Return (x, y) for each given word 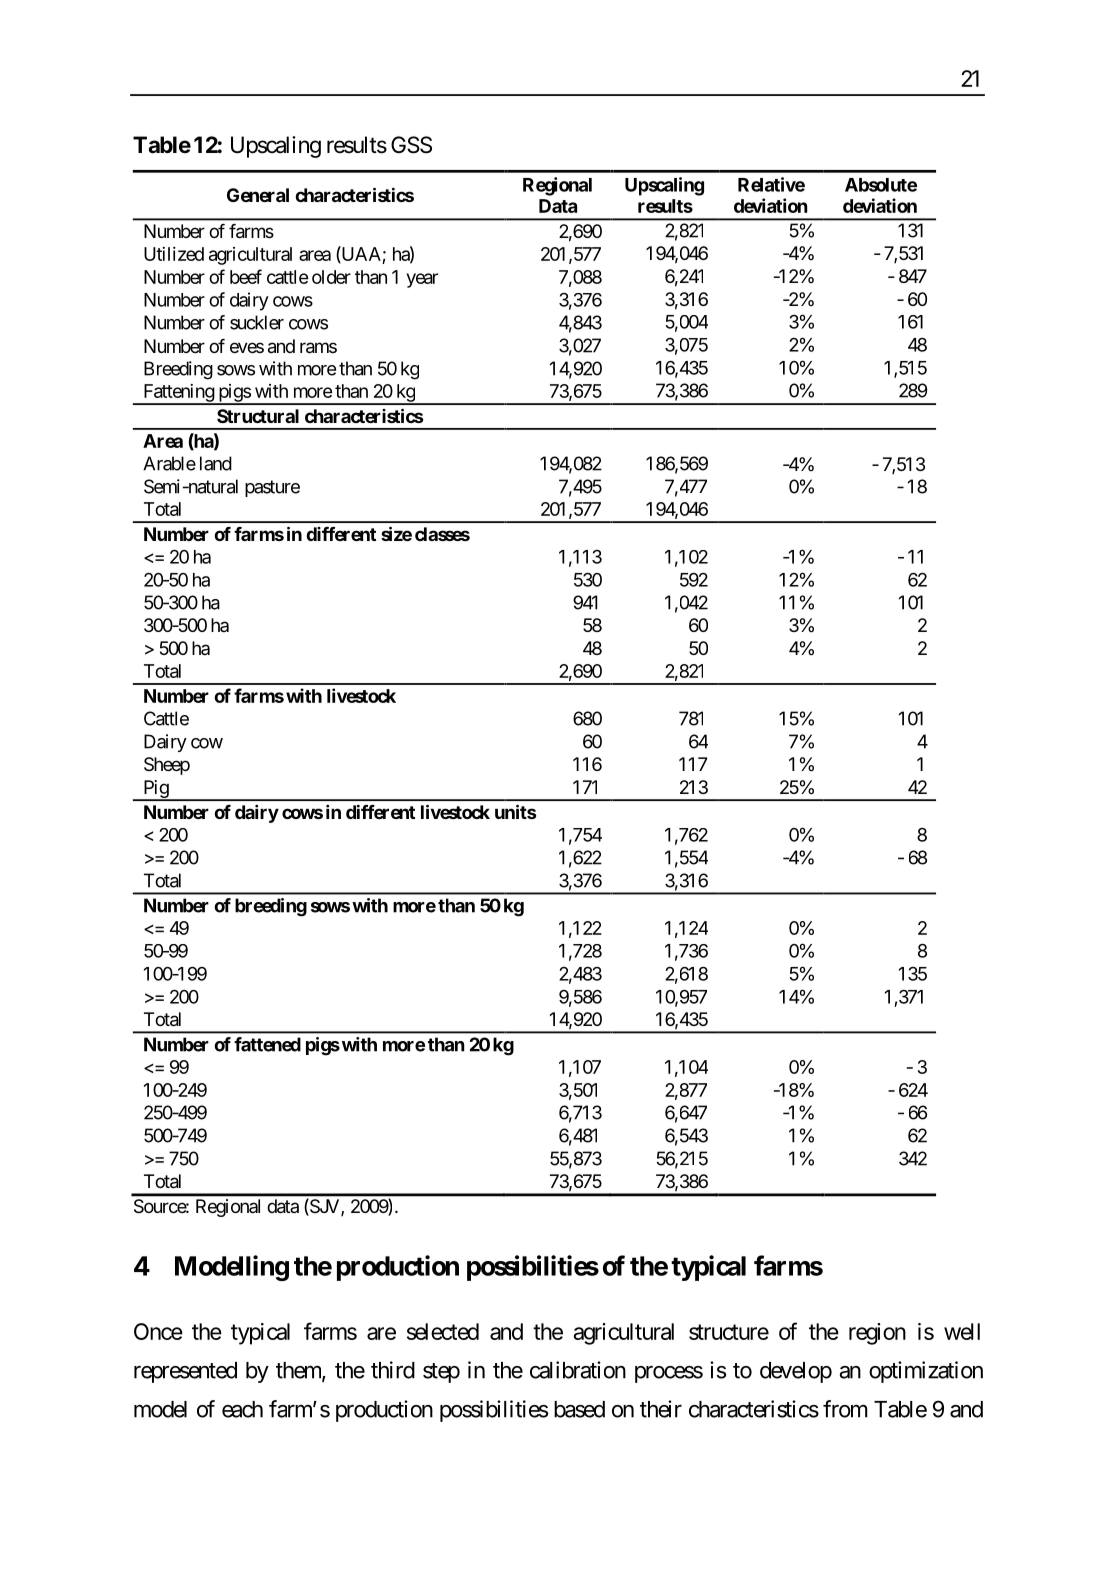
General (258, 195)
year (422, 280)
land (216, 463)
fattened (267, 1044)
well (962, 1331)
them (299, 1371)
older (331, 277)
